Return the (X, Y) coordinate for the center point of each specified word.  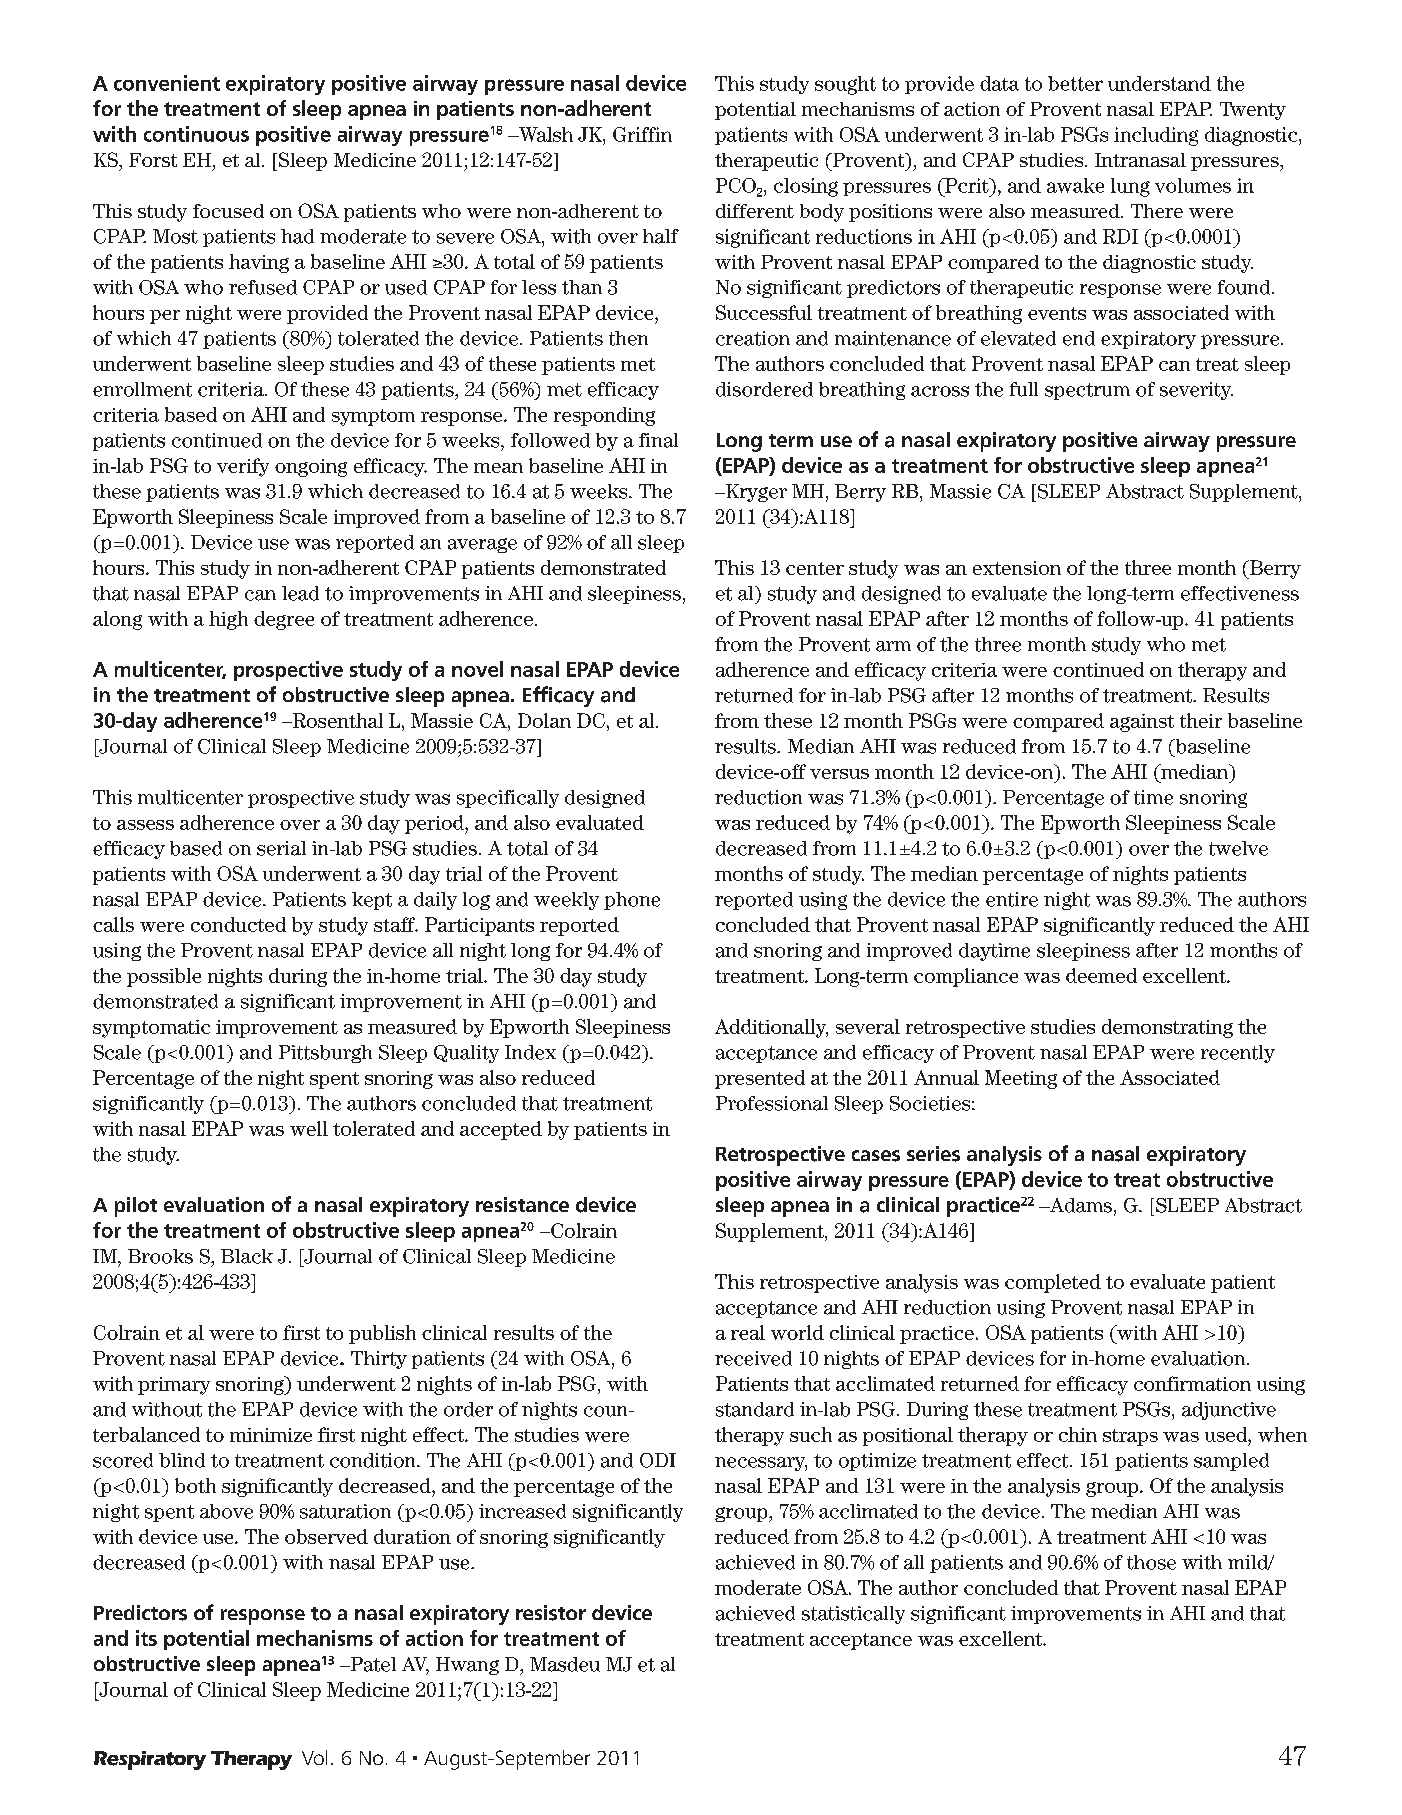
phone (632, 901)
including (1156, 136)
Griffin (642, 134)
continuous (196, 134)
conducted (238, 924)
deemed (1101, 975)
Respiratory (150, 1760)
